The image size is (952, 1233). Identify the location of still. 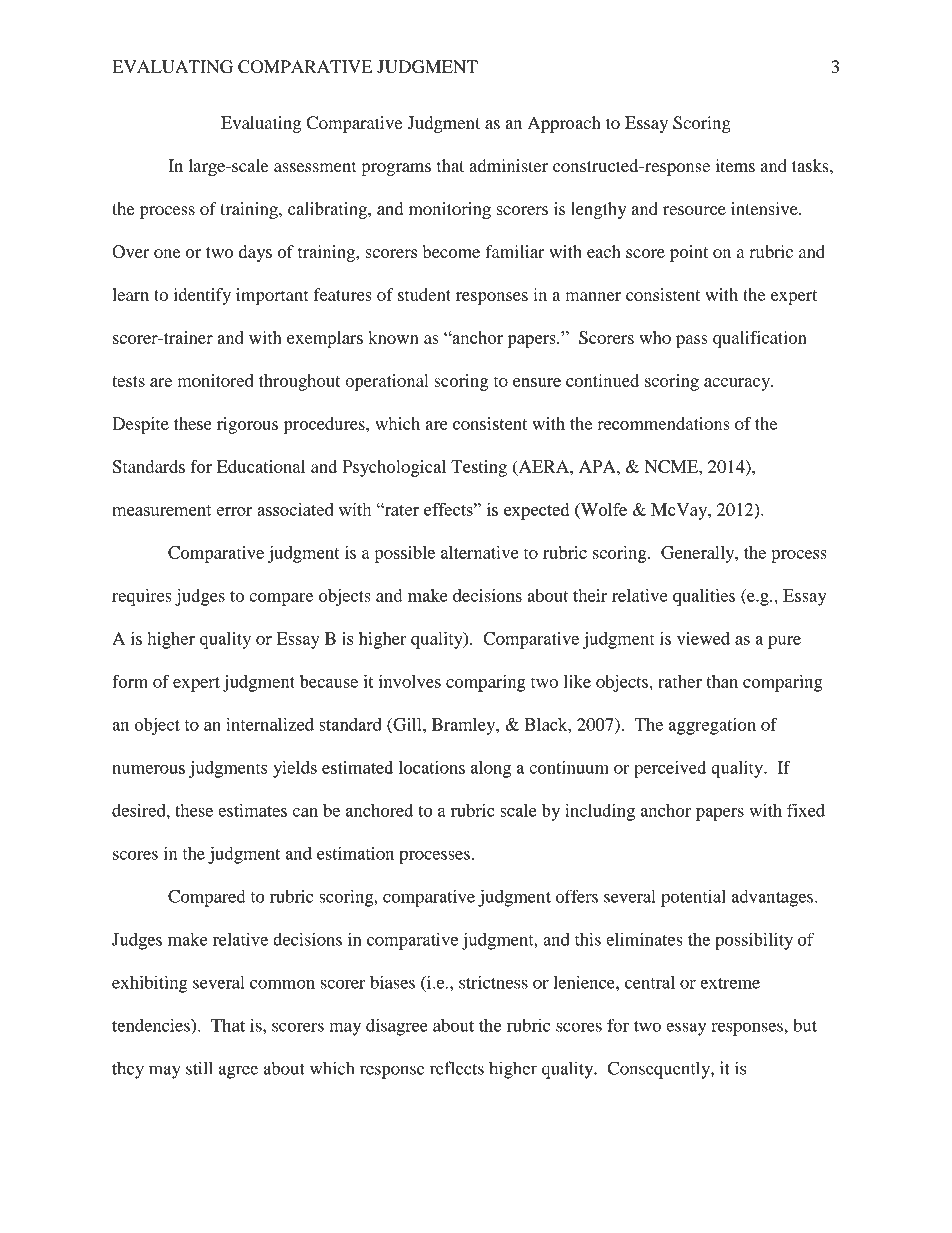
(199, 1068).
